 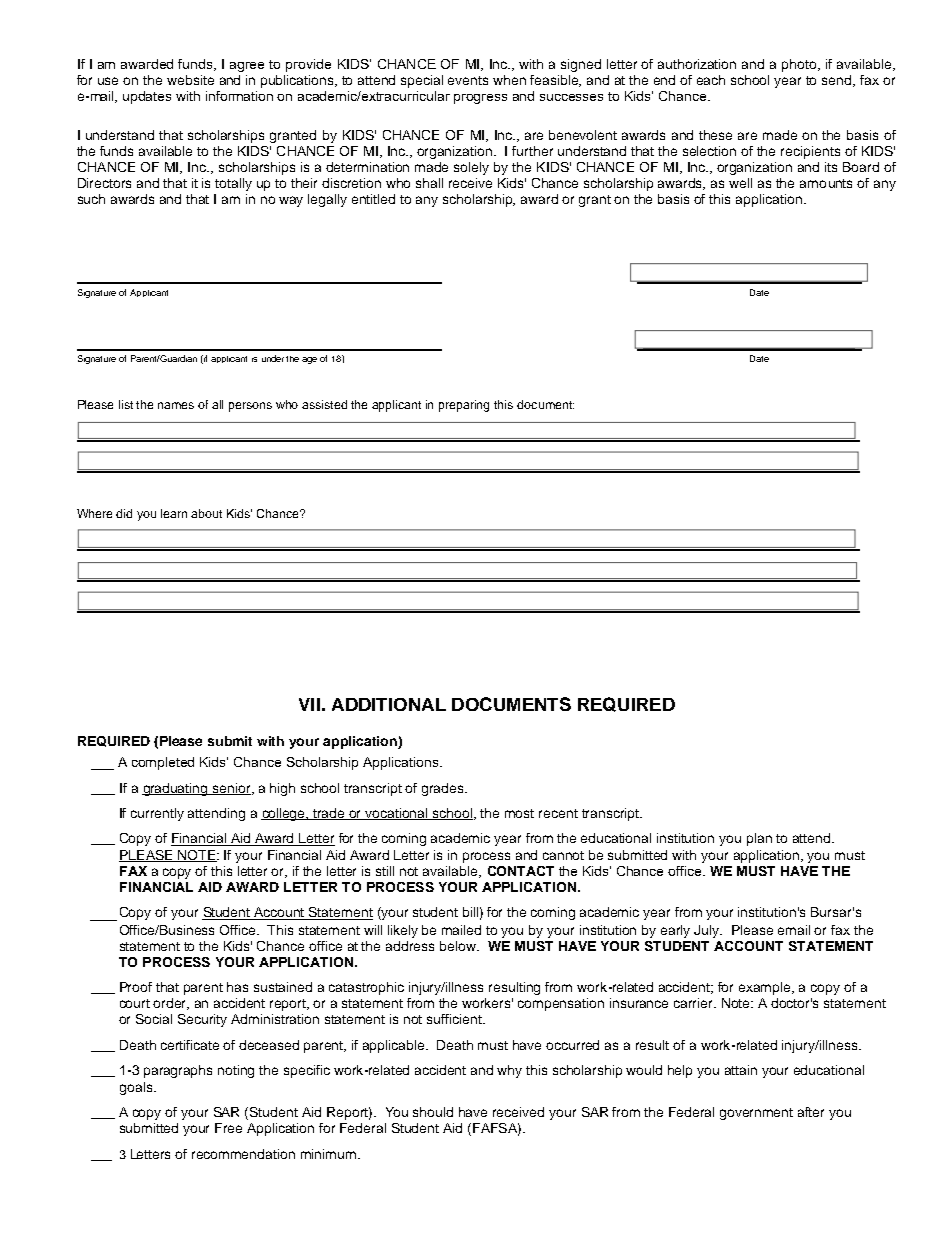 What do you see at coordinates (190, 80) in the screenshot?
I see `website` at bounding box center [190, 80].
